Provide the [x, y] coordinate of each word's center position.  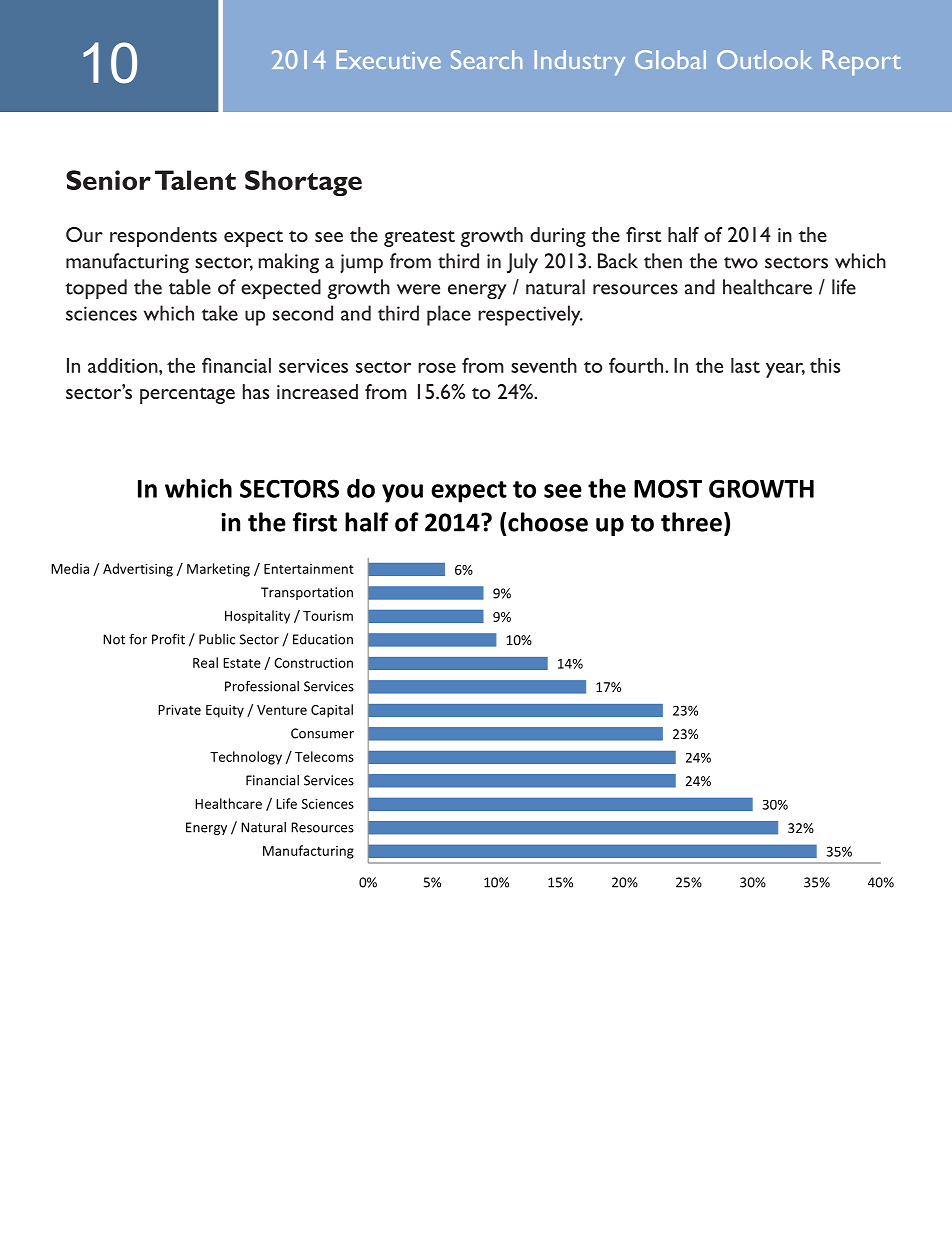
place [449, 315]
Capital [332, 711]
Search [486, 59]
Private [179, 710]
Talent [195, 180]
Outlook [764, 59]
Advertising [138, 570]
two [741, 263]
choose [548, 522]
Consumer [322, 733]
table [190, 287]
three [691, 522]
